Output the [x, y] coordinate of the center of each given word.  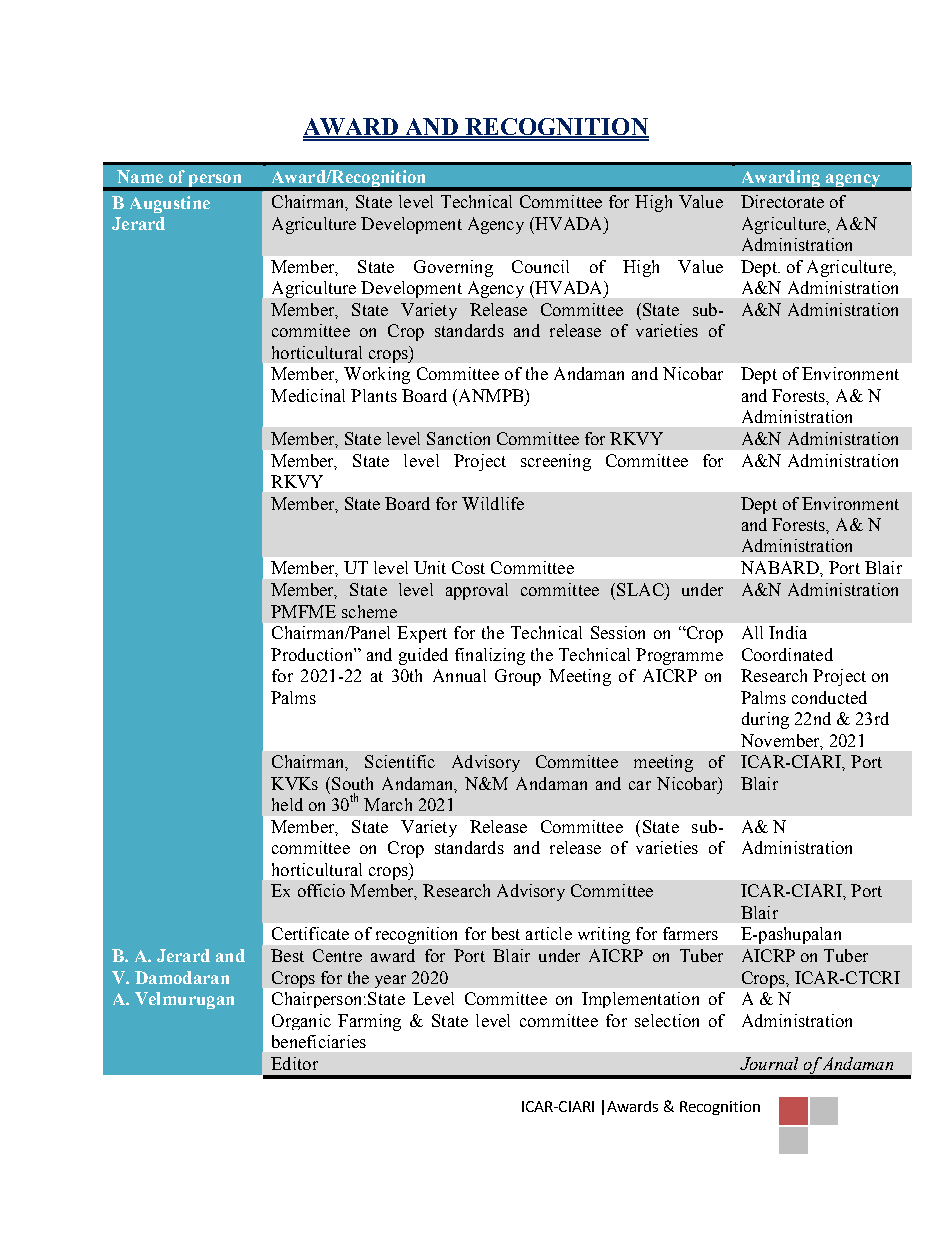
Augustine [170, 204]
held [287, 804]
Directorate [782, 201]
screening [556, 462]
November [781, 741]
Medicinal [308, 395]
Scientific [400, 761]
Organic [301, 1022]
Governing [453, 268]
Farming [369, 1022]
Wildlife [493, 503]
